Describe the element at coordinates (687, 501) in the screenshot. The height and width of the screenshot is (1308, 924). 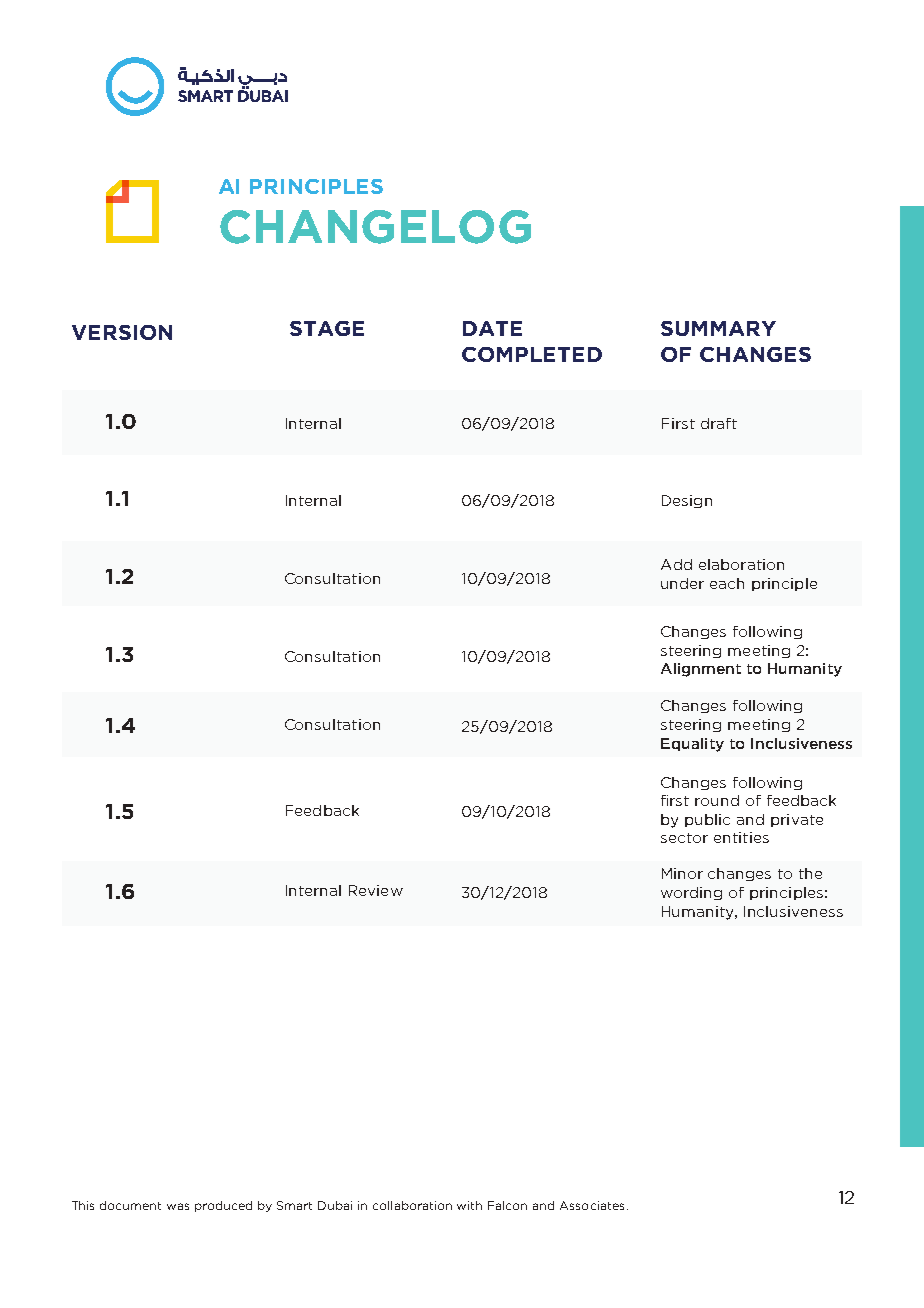
I see `Design` at that location.
